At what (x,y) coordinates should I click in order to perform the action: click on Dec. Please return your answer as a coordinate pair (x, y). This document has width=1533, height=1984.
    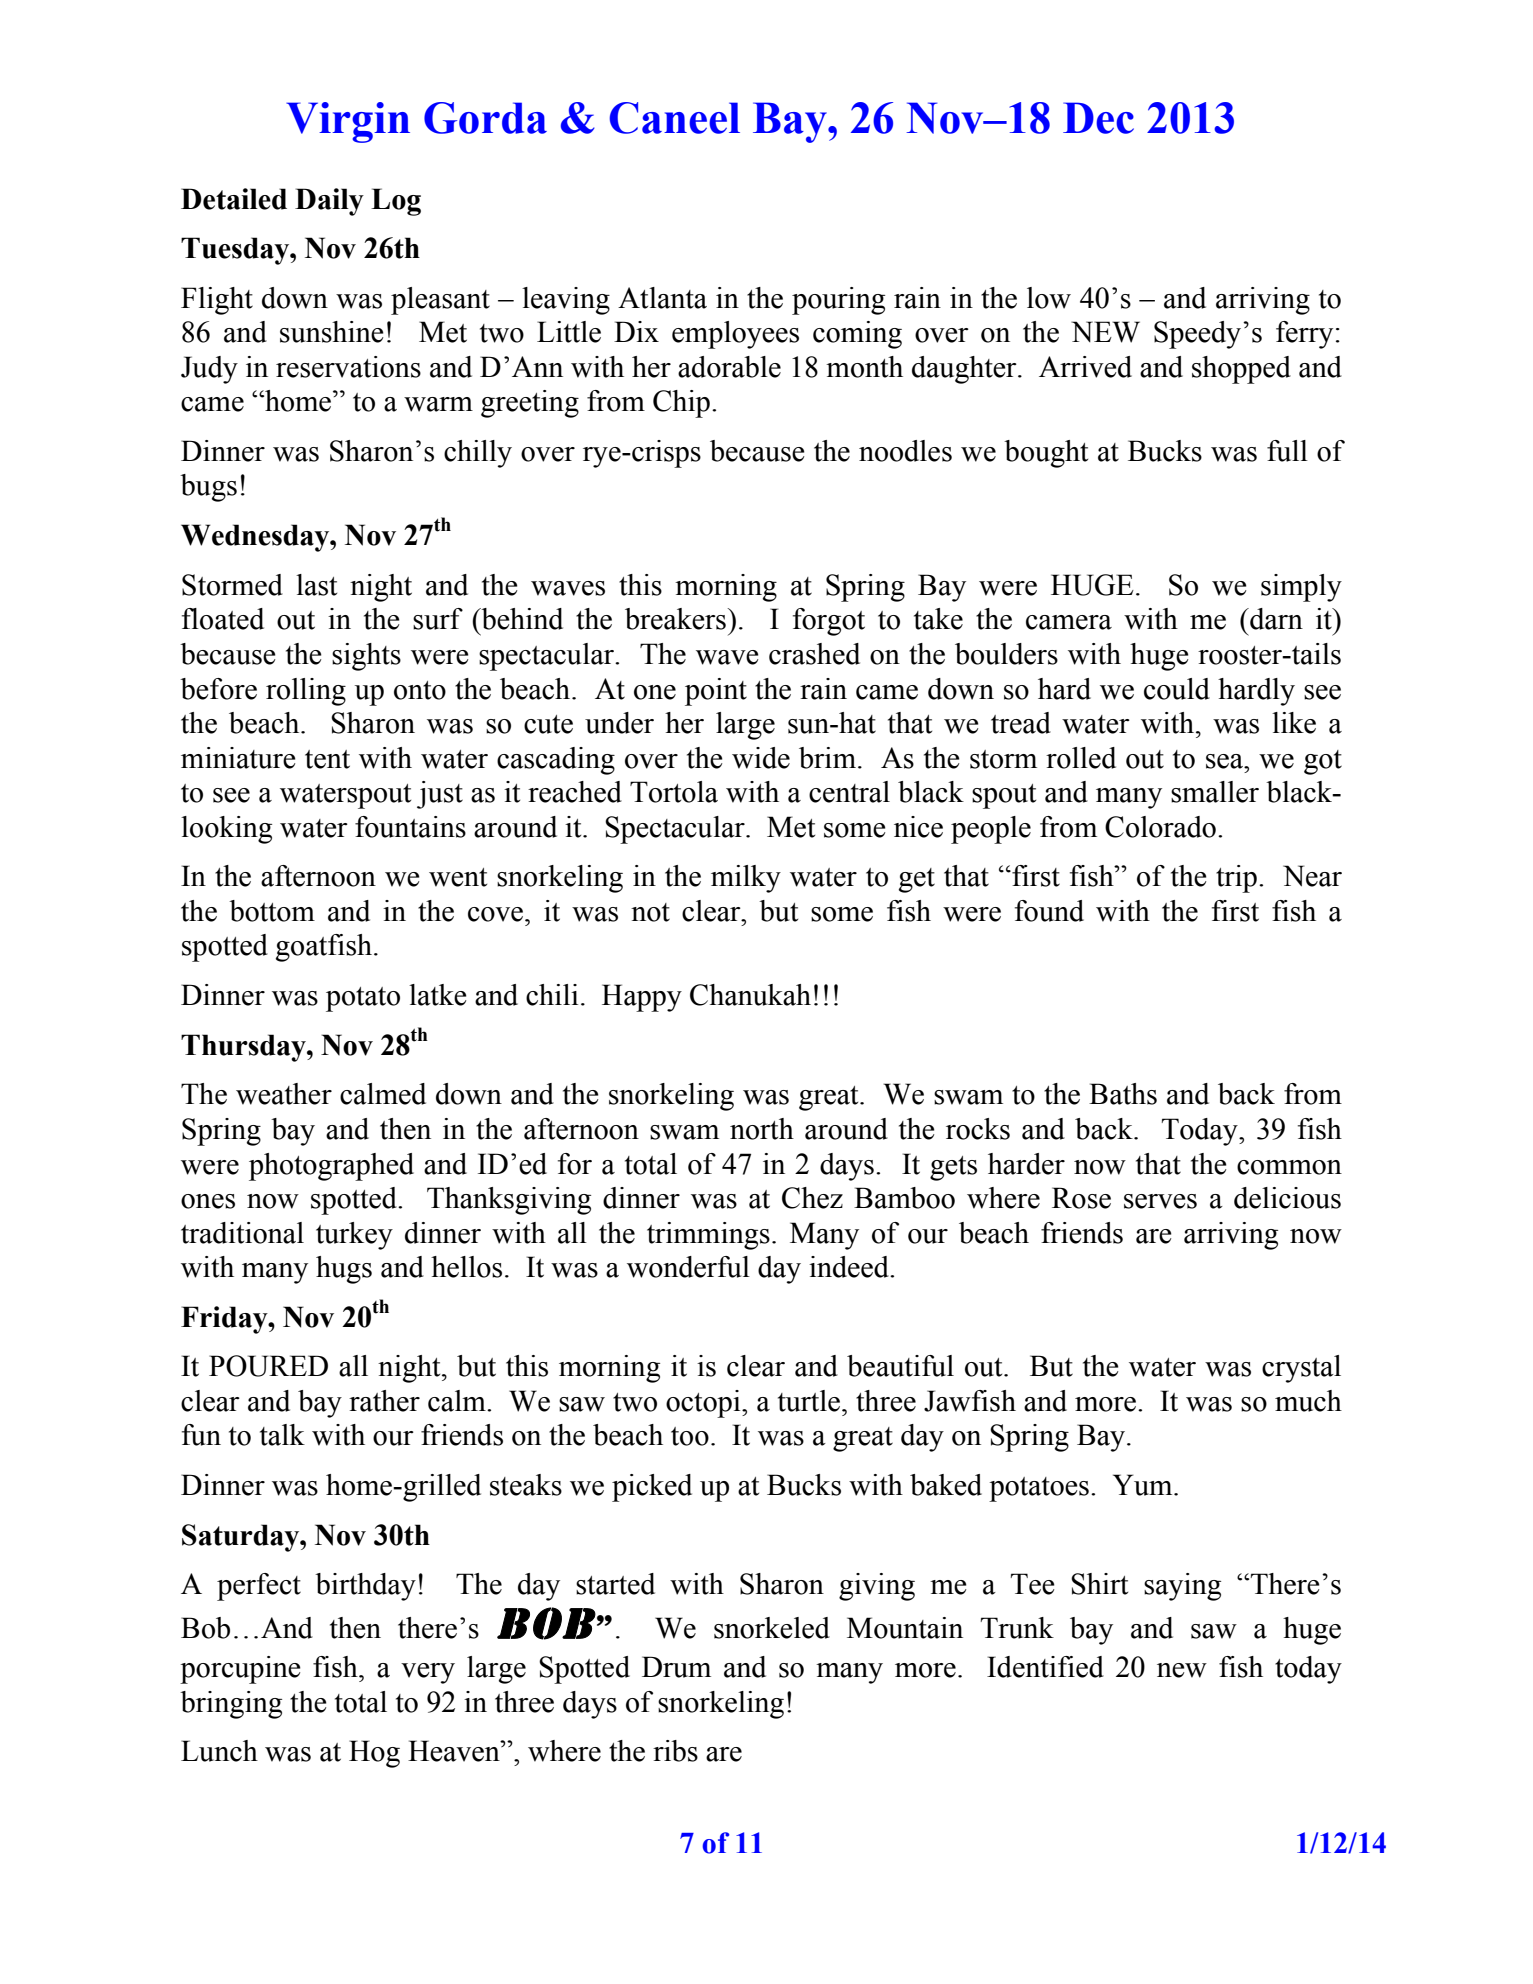
    Looking at the image, I should click on (1098, 118).
